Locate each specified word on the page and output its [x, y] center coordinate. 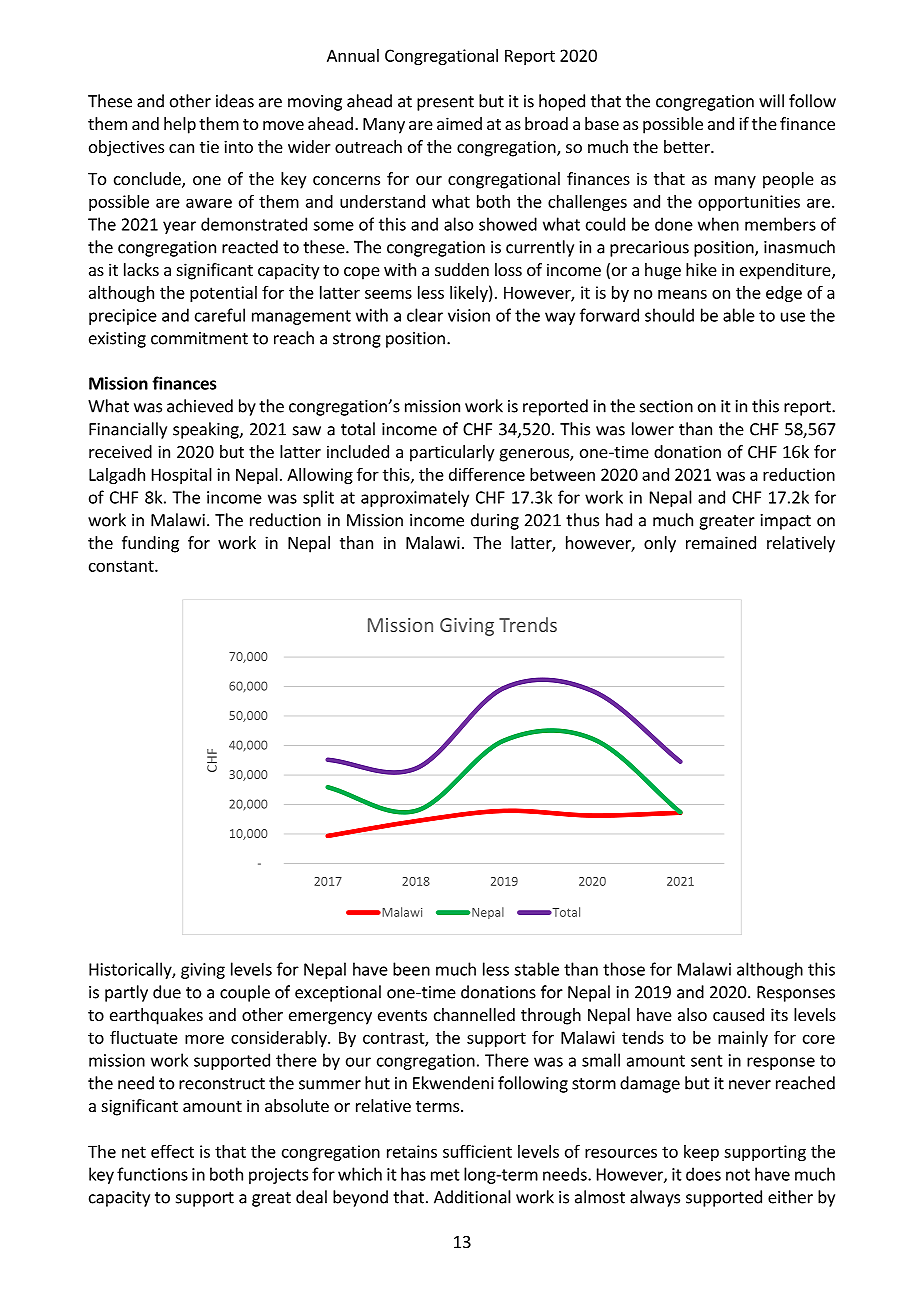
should [669, 315]
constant [122, 566]
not [738, 1175]
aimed [459, 123]
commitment [199, 338]
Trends [528, 624]
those [624, 969]
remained [721, 542]
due [167, 992]
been [411, 969]
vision [469, 315]
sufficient [477, 1151]
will [771, 101]
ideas [235, 101]
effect [172, 1151]
